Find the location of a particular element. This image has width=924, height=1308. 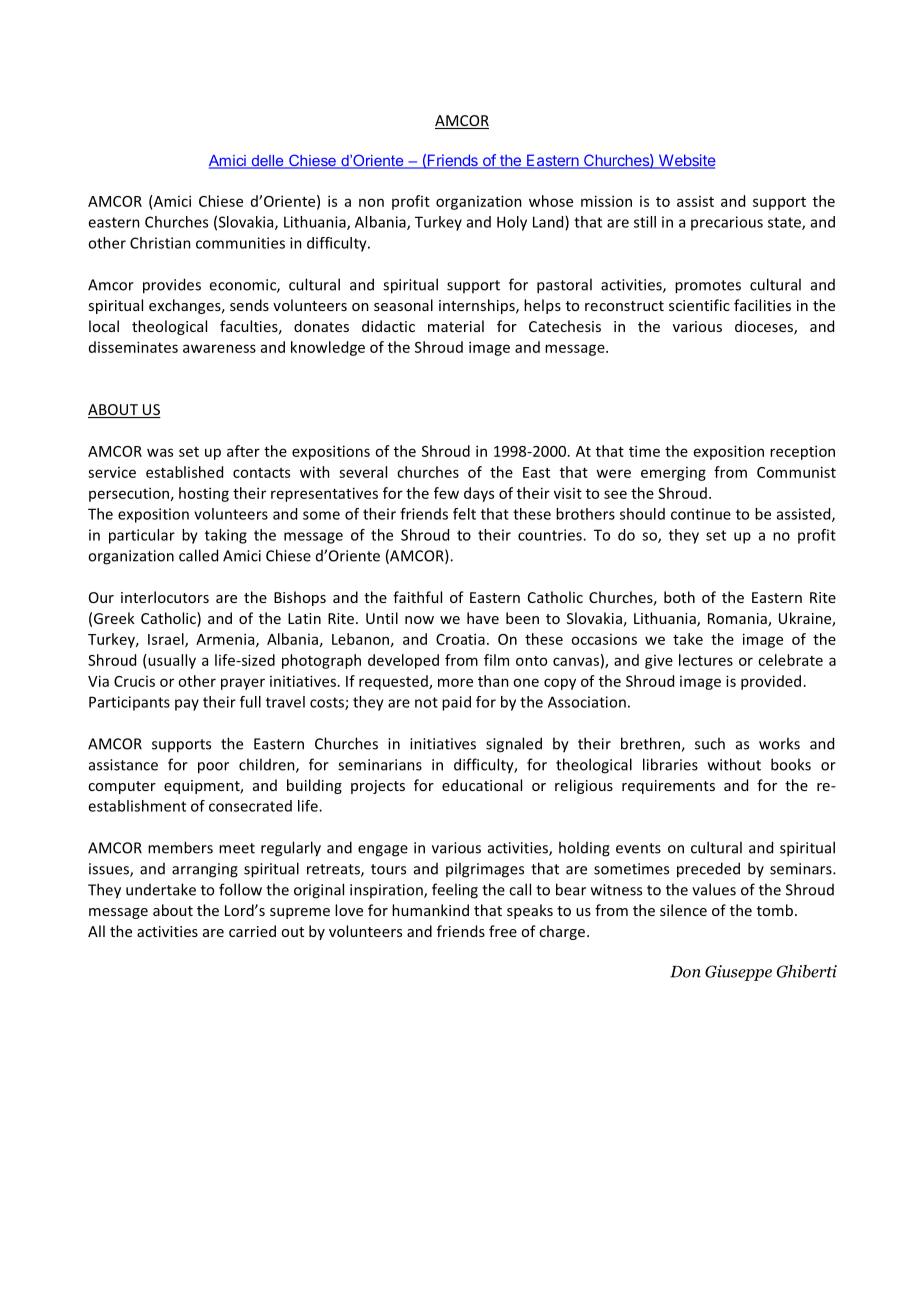

free is located at coordinates (503, 931).
